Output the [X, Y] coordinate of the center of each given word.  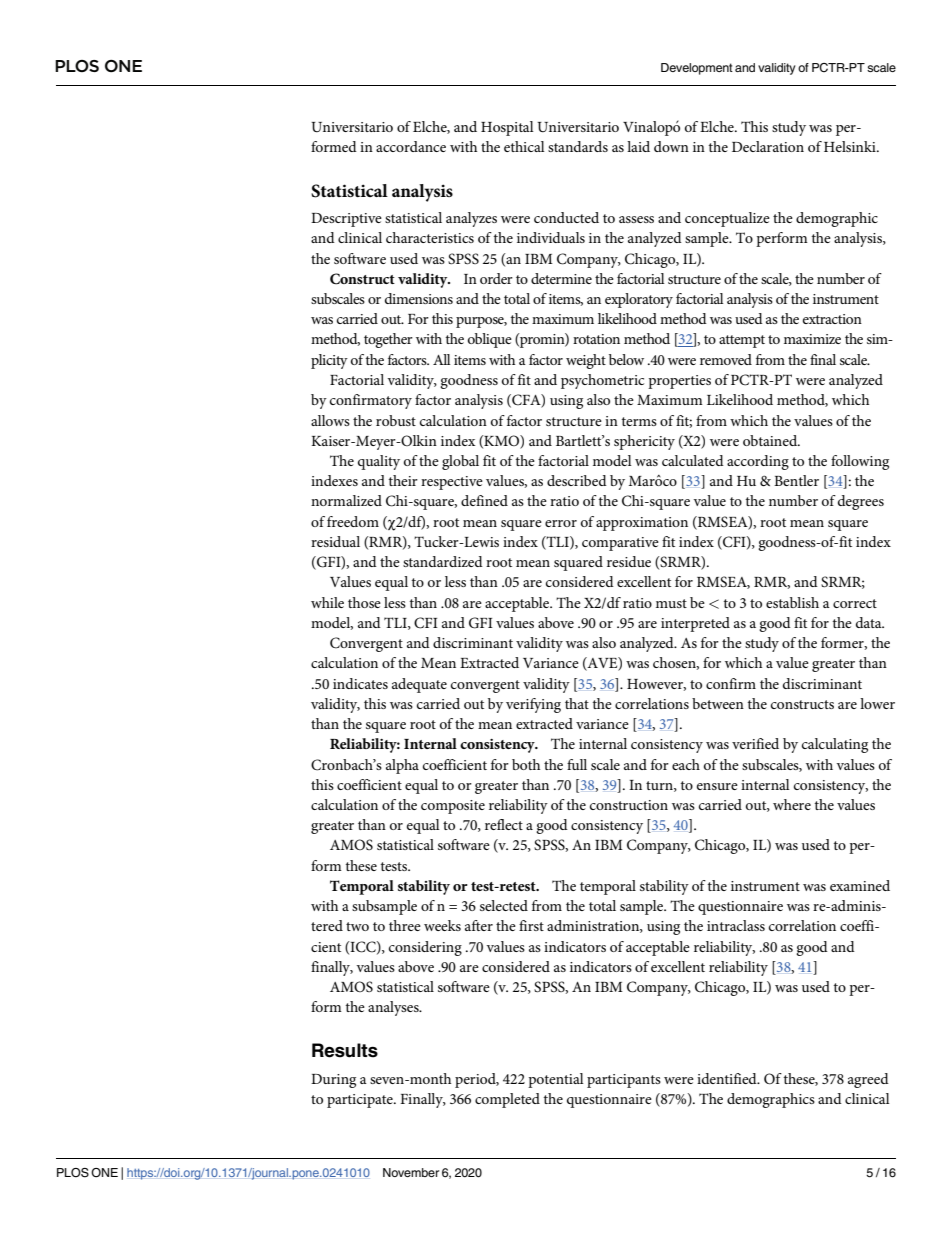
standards [578, 146]
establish [792, 602]
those [364, 602]
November [411, 1172]
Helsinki [851, 146]
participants [624, 1081]
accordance [411, 146]
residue [629, 561]
